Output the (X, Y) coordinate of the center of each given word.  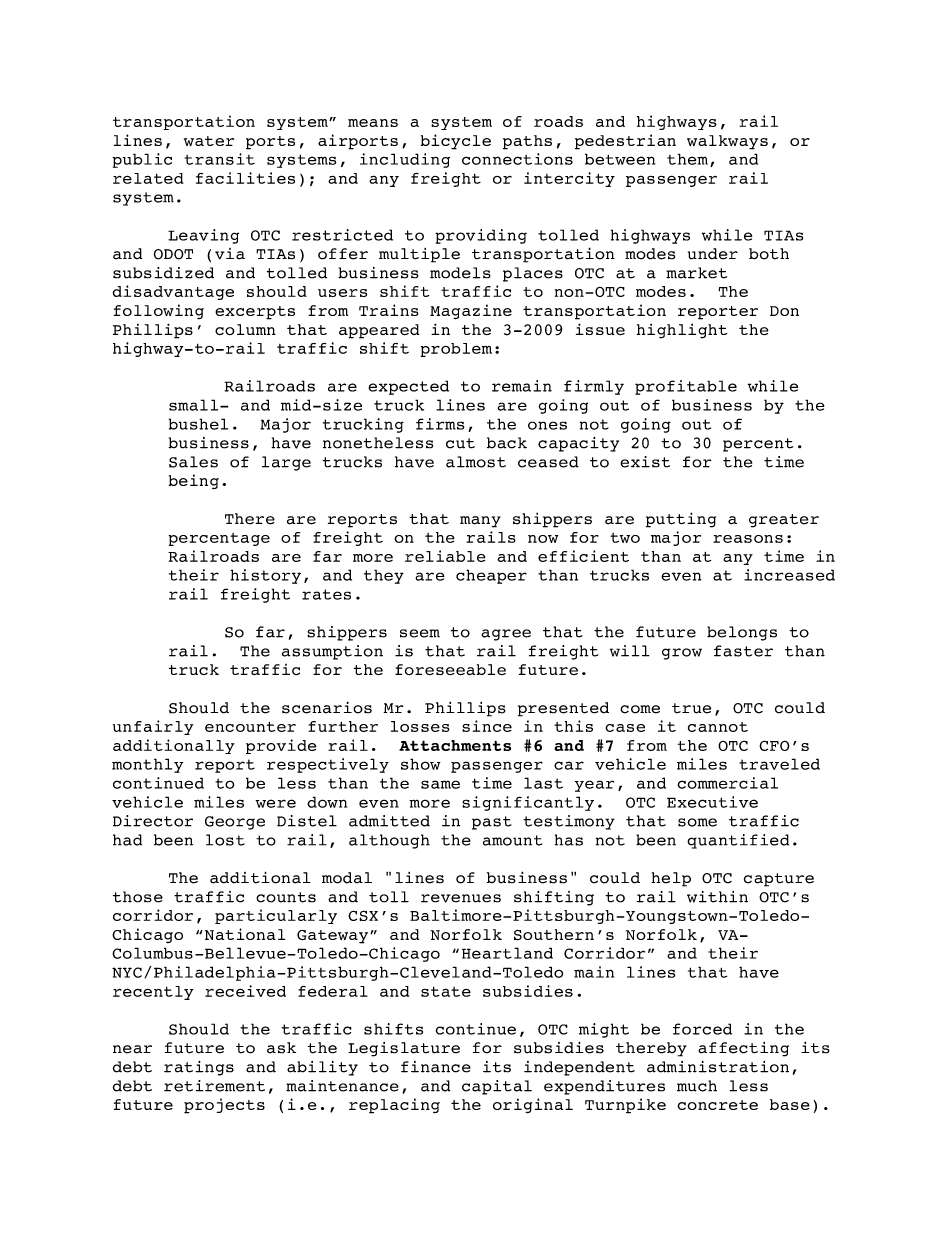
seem (420, 633)
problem (456, 350)
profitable (686, 387)
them (687, 159)
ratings (199, 1068)
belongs (742, 633)
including (405, 160)
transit (219, 159)
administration (718, 1067)
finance (436, 1067)
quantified (738, 841)
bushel (198, 424)
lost (225, 840)
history (265, 576)
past (492, 823)
